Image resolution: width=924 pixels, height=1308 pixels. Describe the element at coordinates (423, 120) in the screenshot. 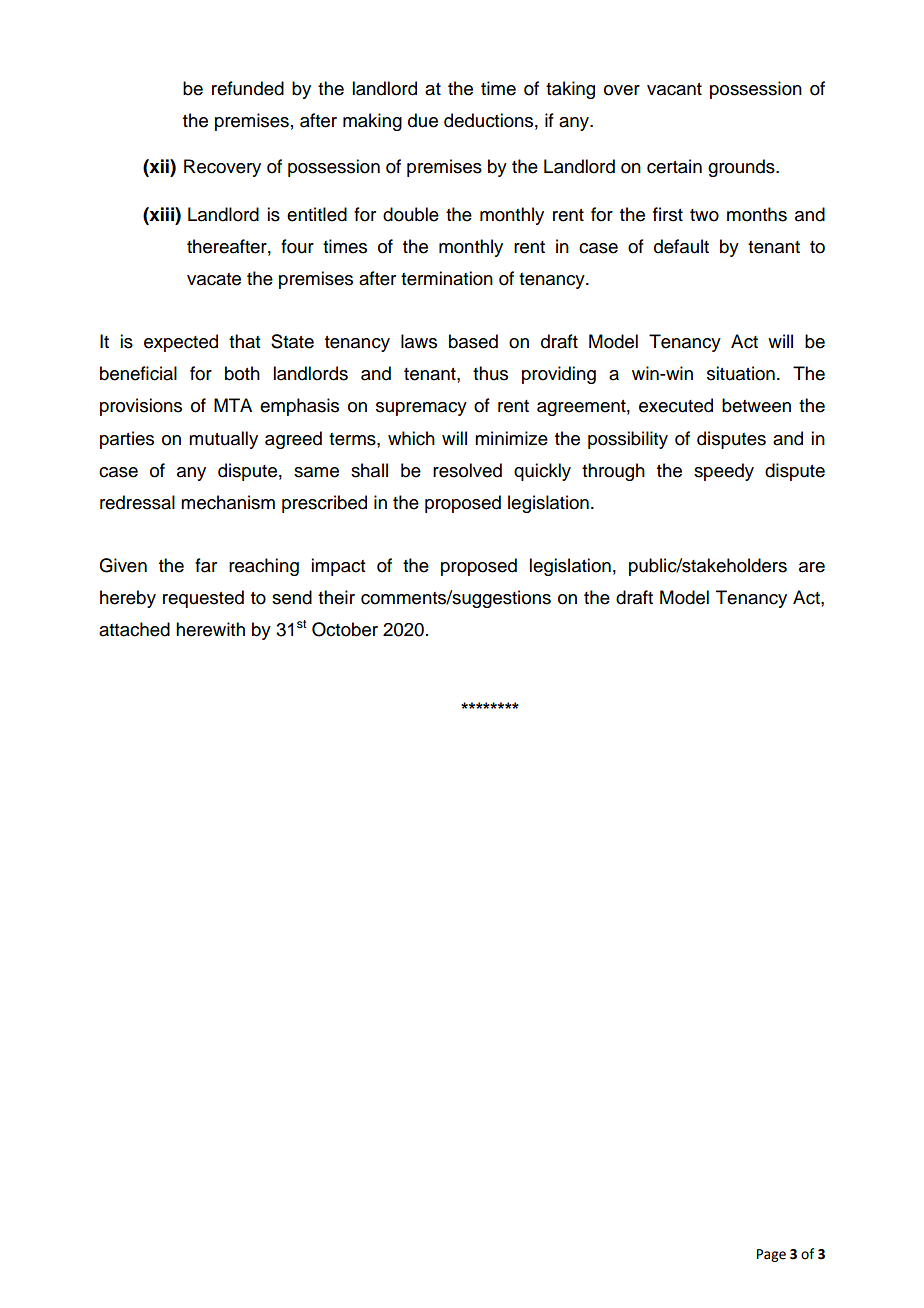

I see `due` at that location.
